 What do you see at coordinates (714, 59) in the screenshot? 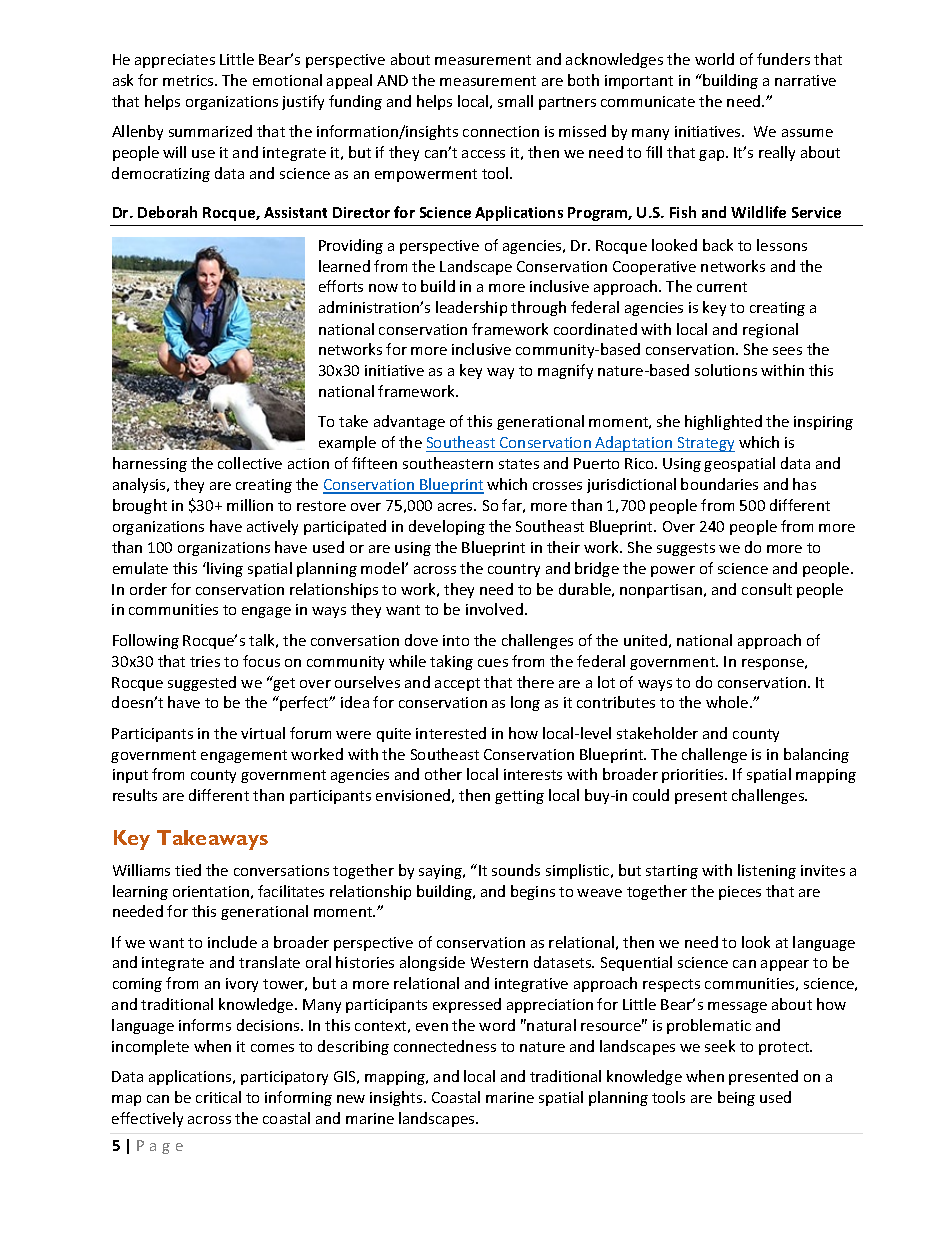
I see `world` at bounding box center [714, 59].
